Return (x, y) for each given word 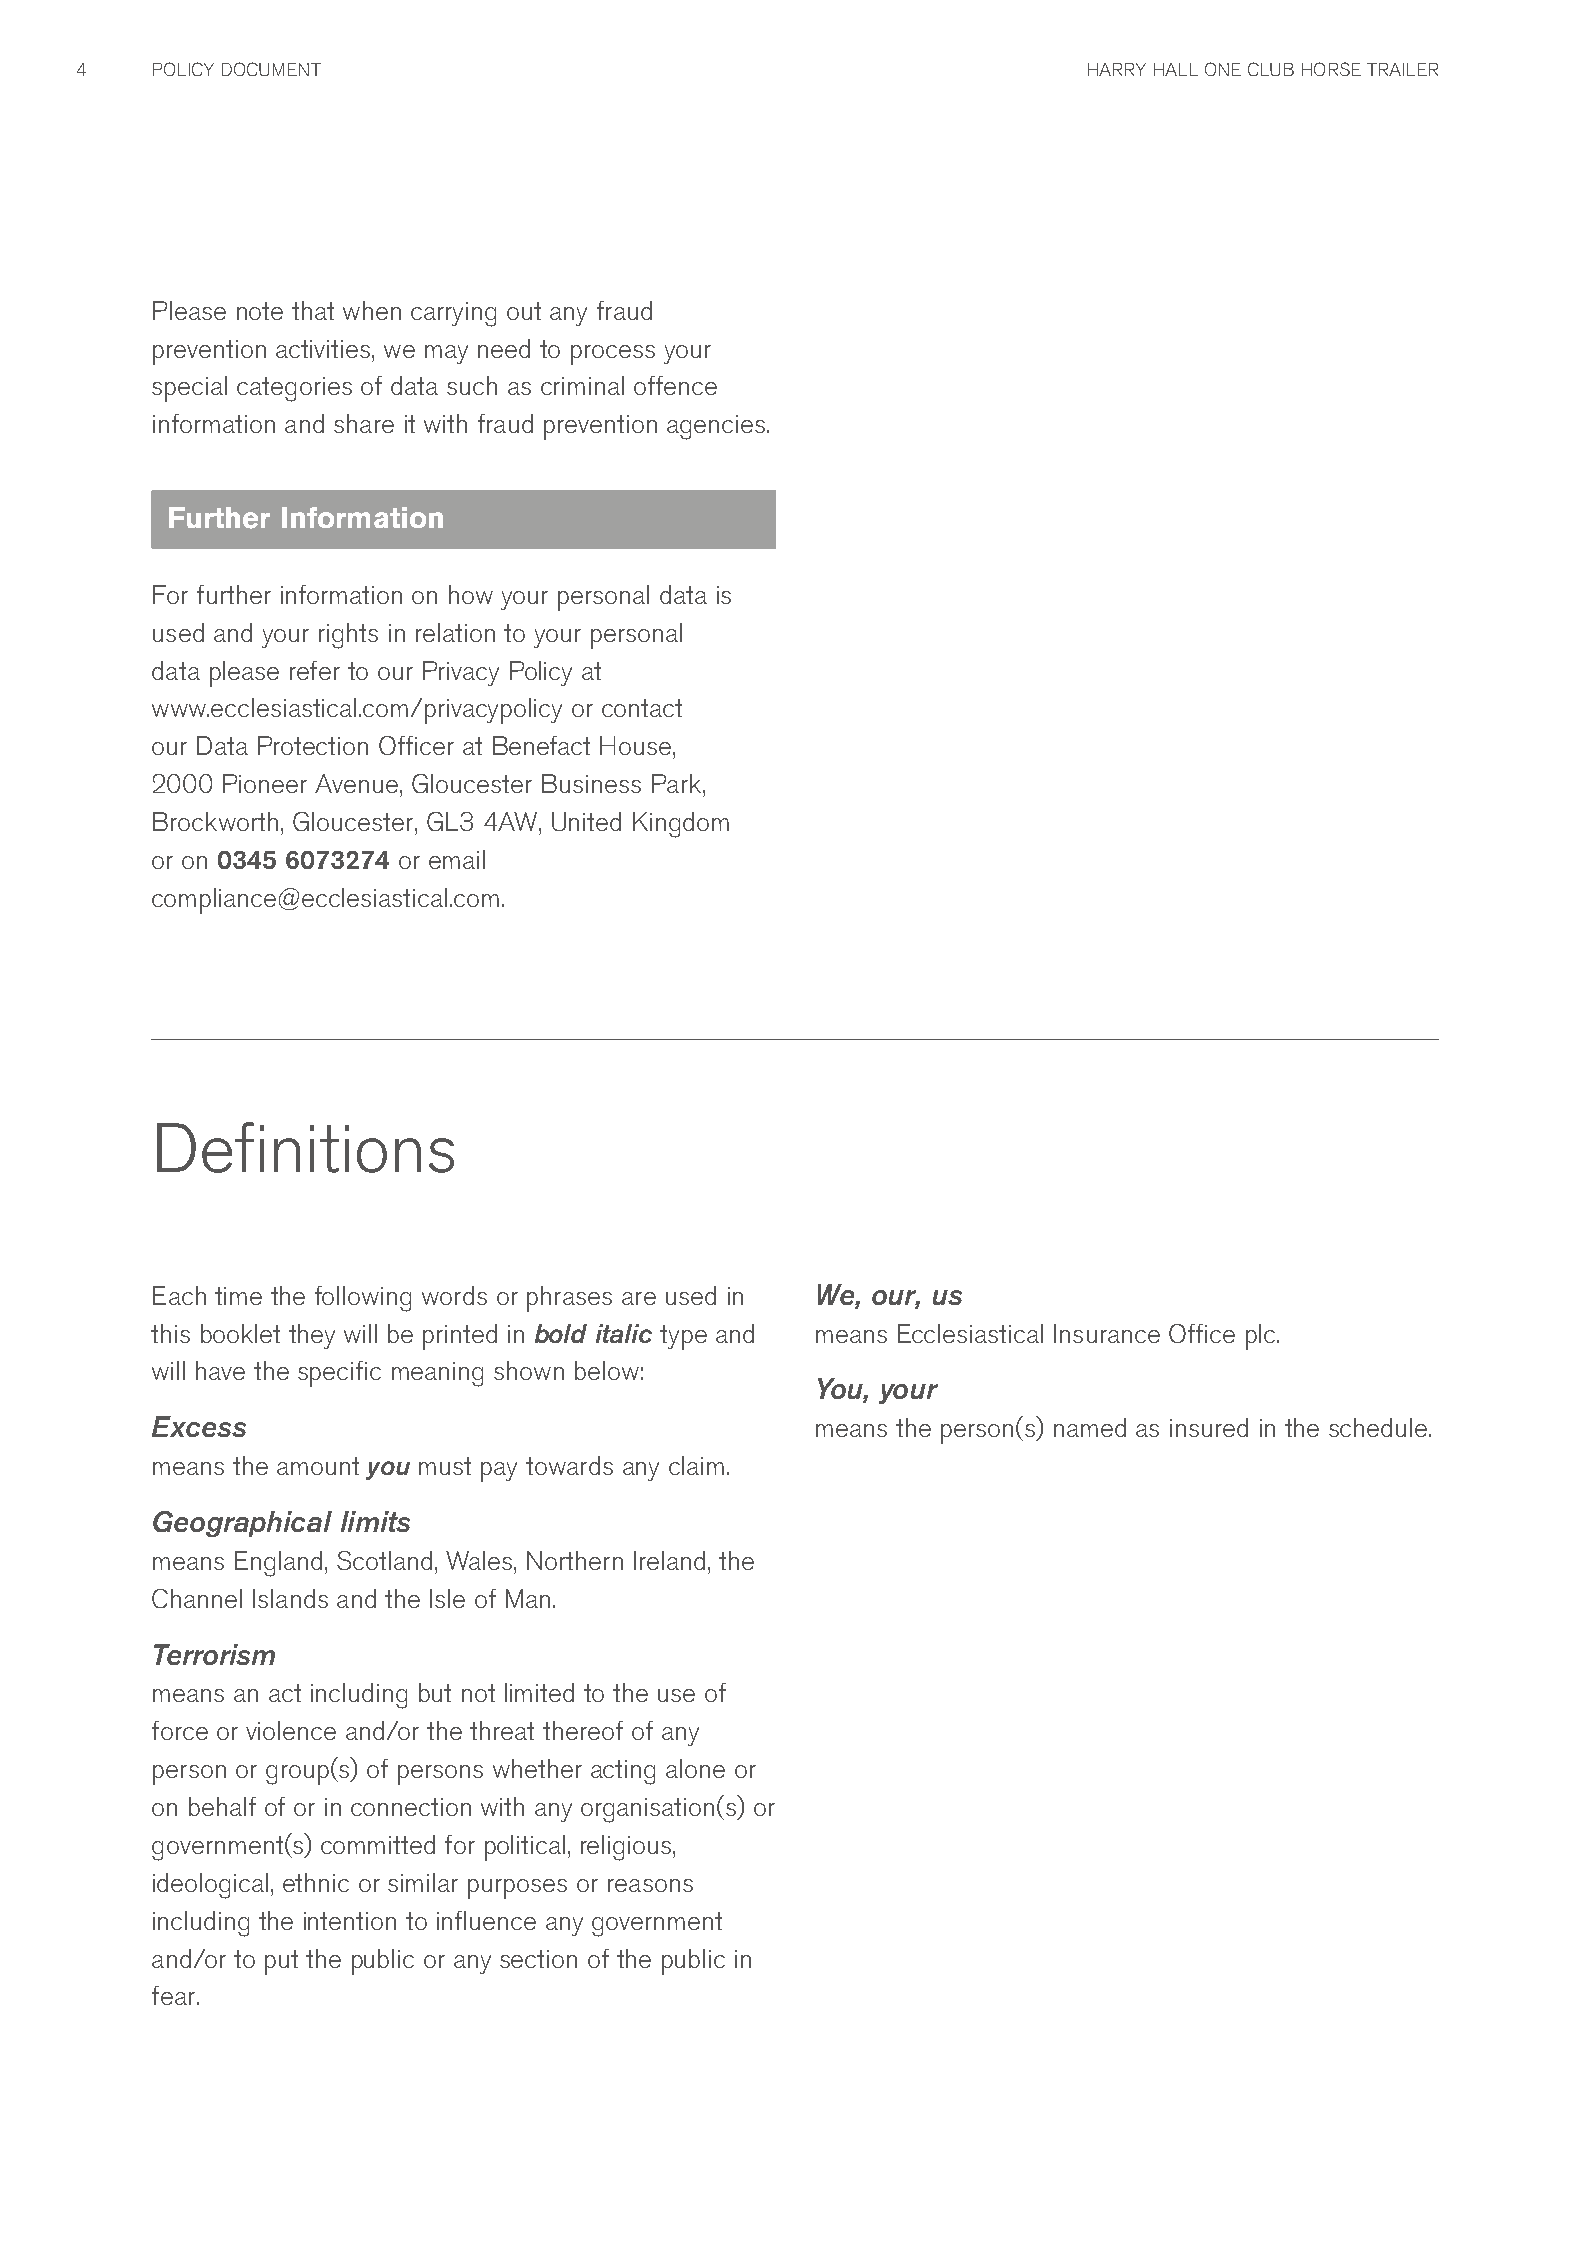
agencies (716, 427)
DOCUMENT (271, 69)
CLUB (1271, 69)
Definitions (305, 1147)
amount (318, 1466)
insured (1209, 1427)
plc (1262, 1337)
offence (675, 385)
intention (350, 1921)
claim (696, 1465)
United (586, 821)
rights (348, 636)
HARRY (1117, 69)
